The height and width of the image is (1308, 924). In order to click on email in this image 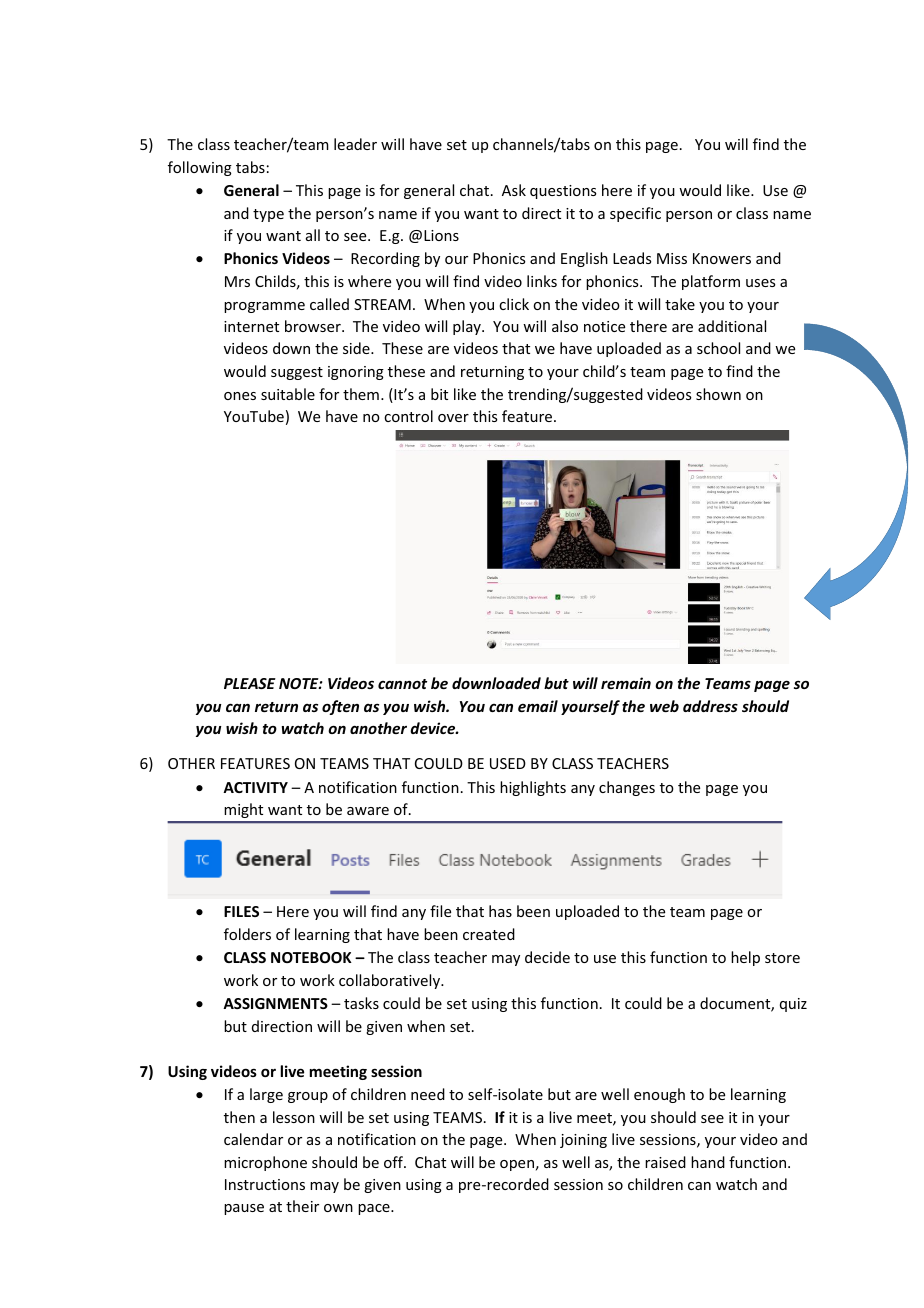, I will do `click(538, 706)`.
